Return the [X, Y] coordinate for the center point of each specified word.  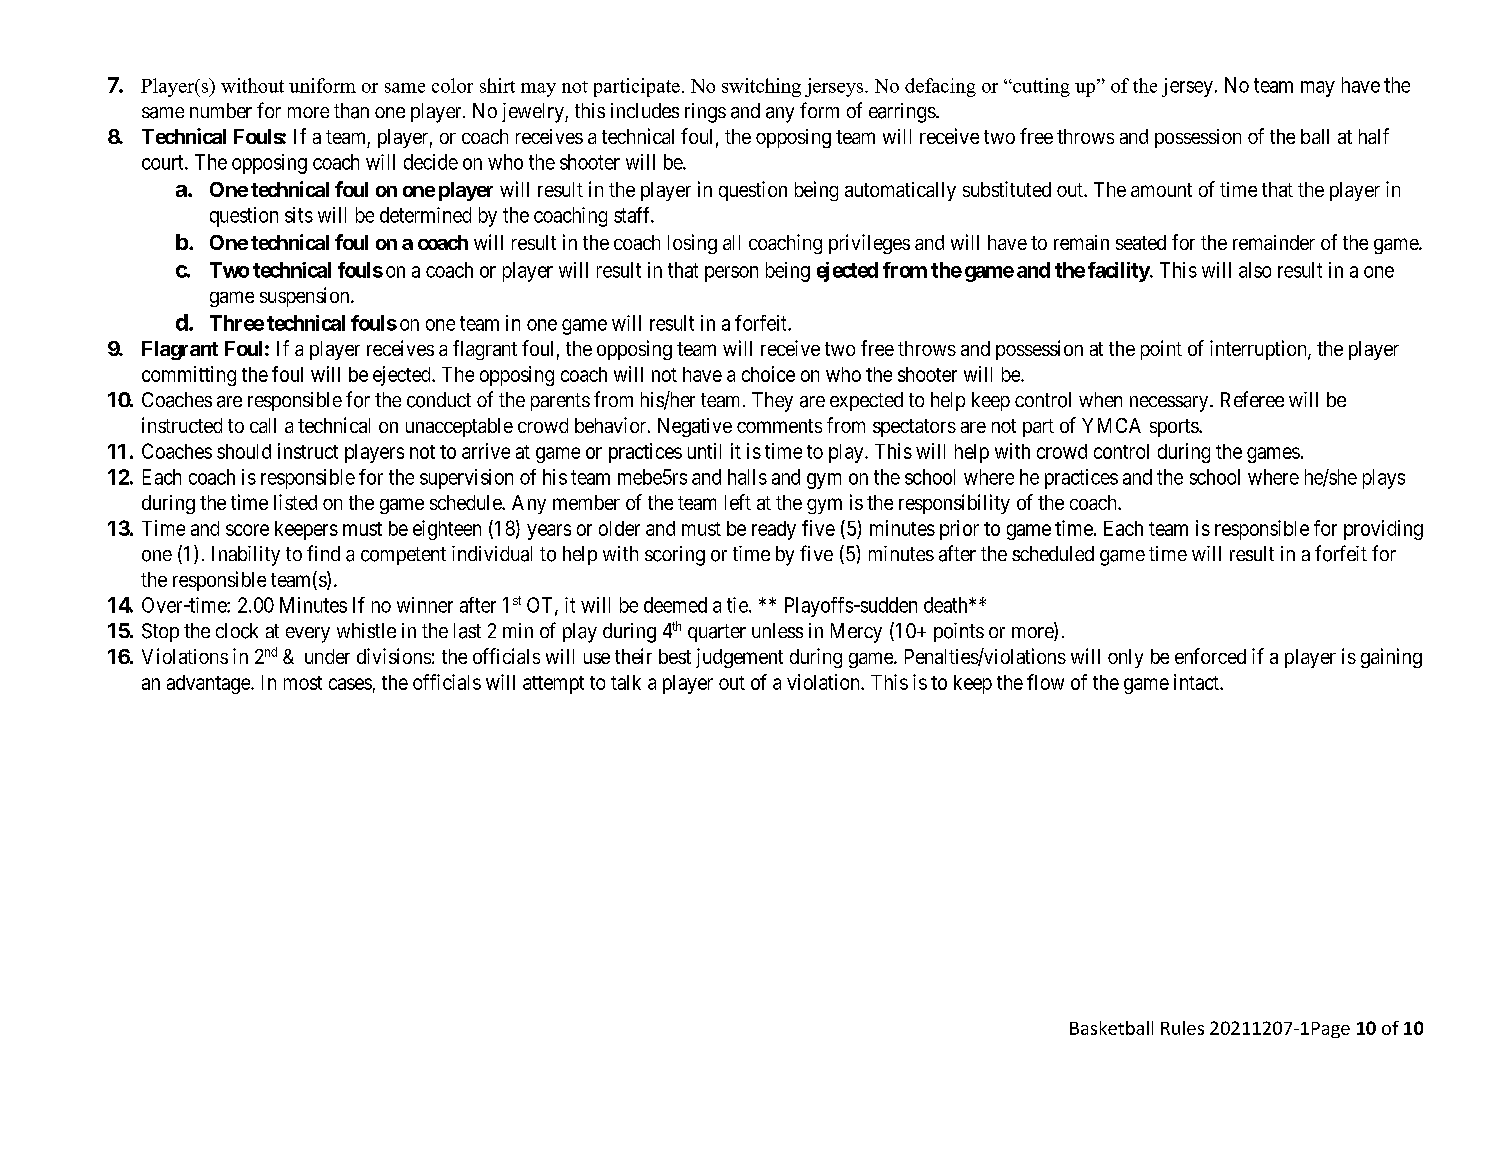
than [351, 111]
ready [774, 530]
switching [761, 87]
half [1374, 136]
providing [1383, 530]
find [323, 553]
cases [350, 684]
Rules [1182, 1028]
